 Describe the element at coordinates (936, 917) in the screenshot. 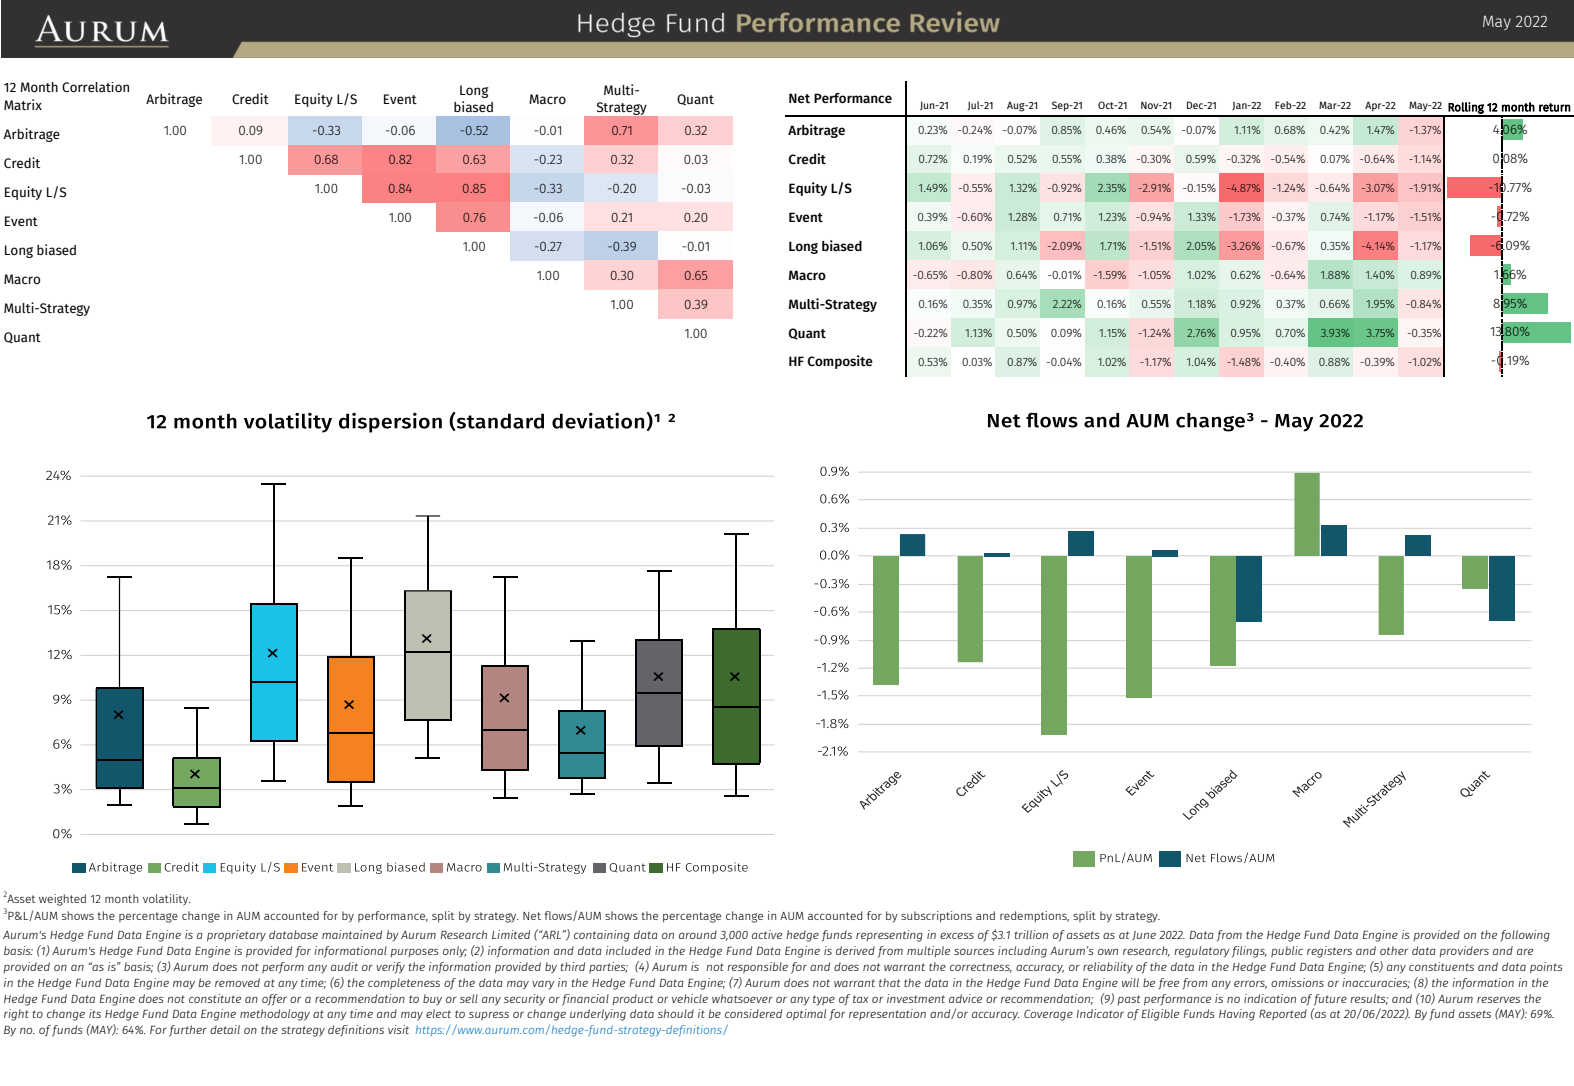

I see `subscriptions` at that location.
